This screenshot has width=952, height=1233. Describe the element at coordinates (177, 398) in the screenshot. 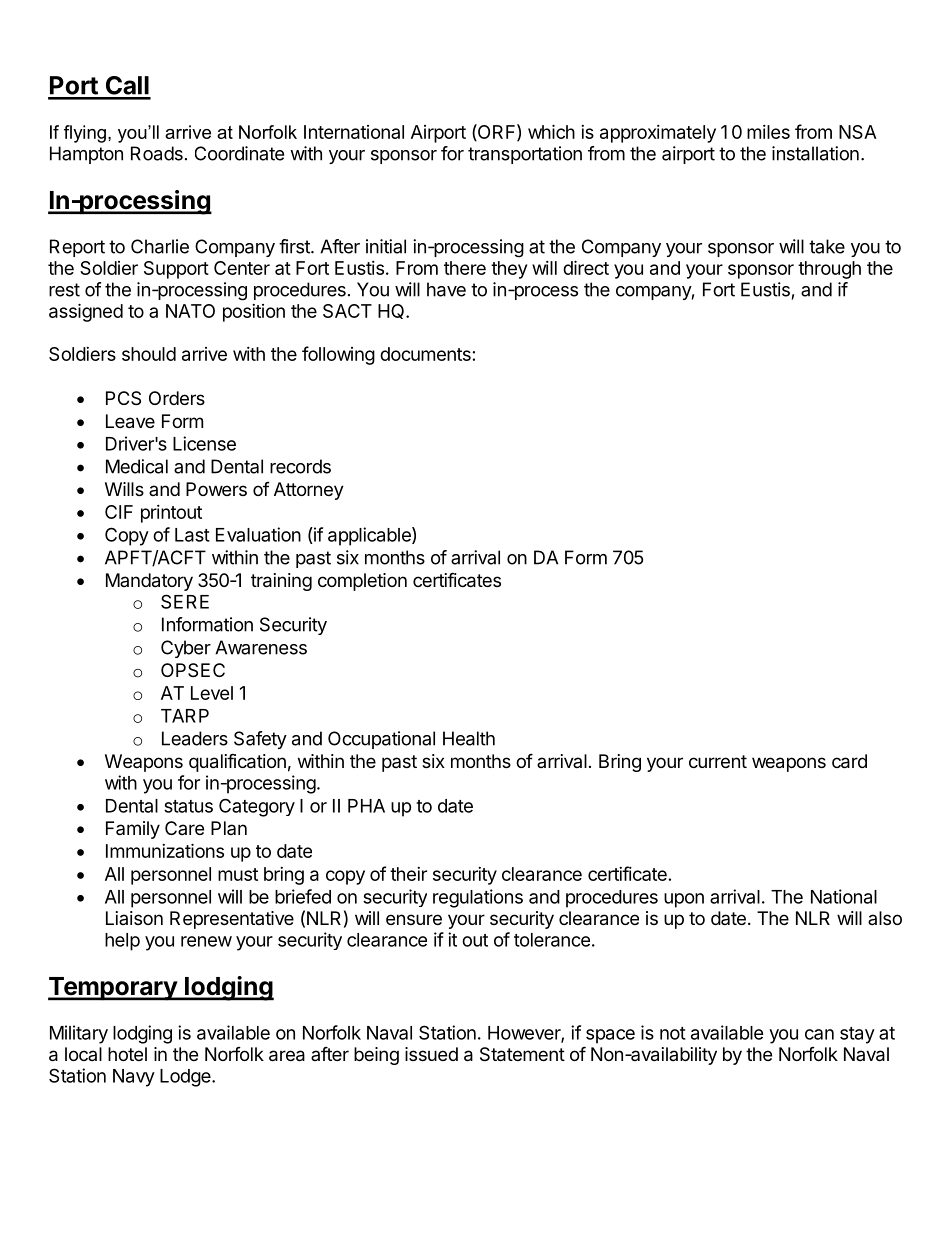

I see `Orders` at that location.
